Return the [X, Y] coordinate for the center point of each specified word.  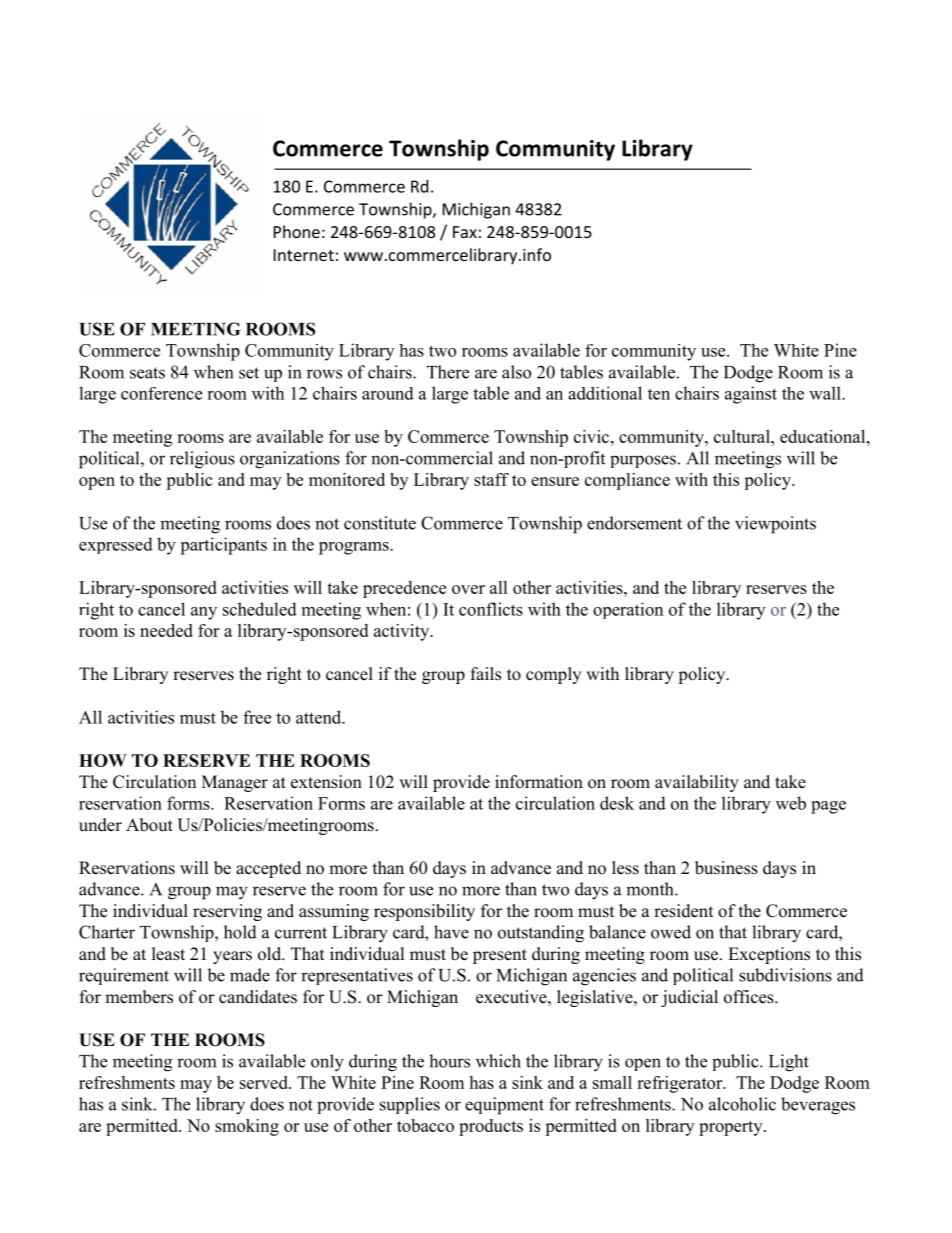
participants [223, 546]
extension [326, 782]
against [751, 395]
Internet [304, 255]
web [791, 803]
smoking [247, 1127]
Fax [465, 232]
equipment [504, 1106]
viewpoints [775, 525]
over [468, 589]
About [149, 825]
